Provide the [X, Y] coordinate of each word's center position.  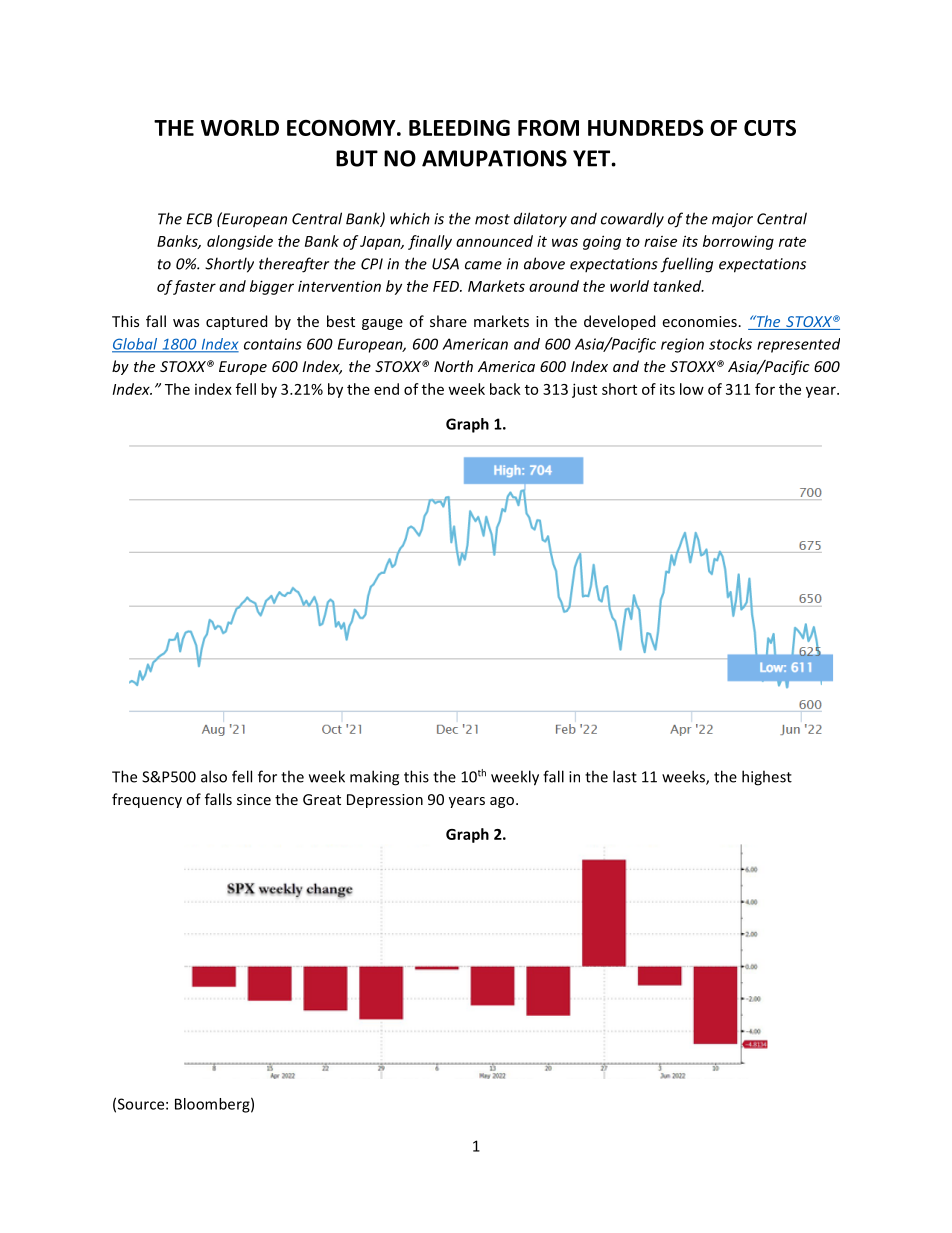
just [584, 390]
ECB [199, 219]
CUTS [770, 128]
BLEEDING [459, 127]
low [692, 389]
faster [194, 287]
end [386, 389]
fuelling [686, 265]
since [254, 799]
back [505, 389]
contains [273, 344]
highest [767, 778]
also [214, 776]
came [483, 265]
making [374, 778]
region [682, 345]
